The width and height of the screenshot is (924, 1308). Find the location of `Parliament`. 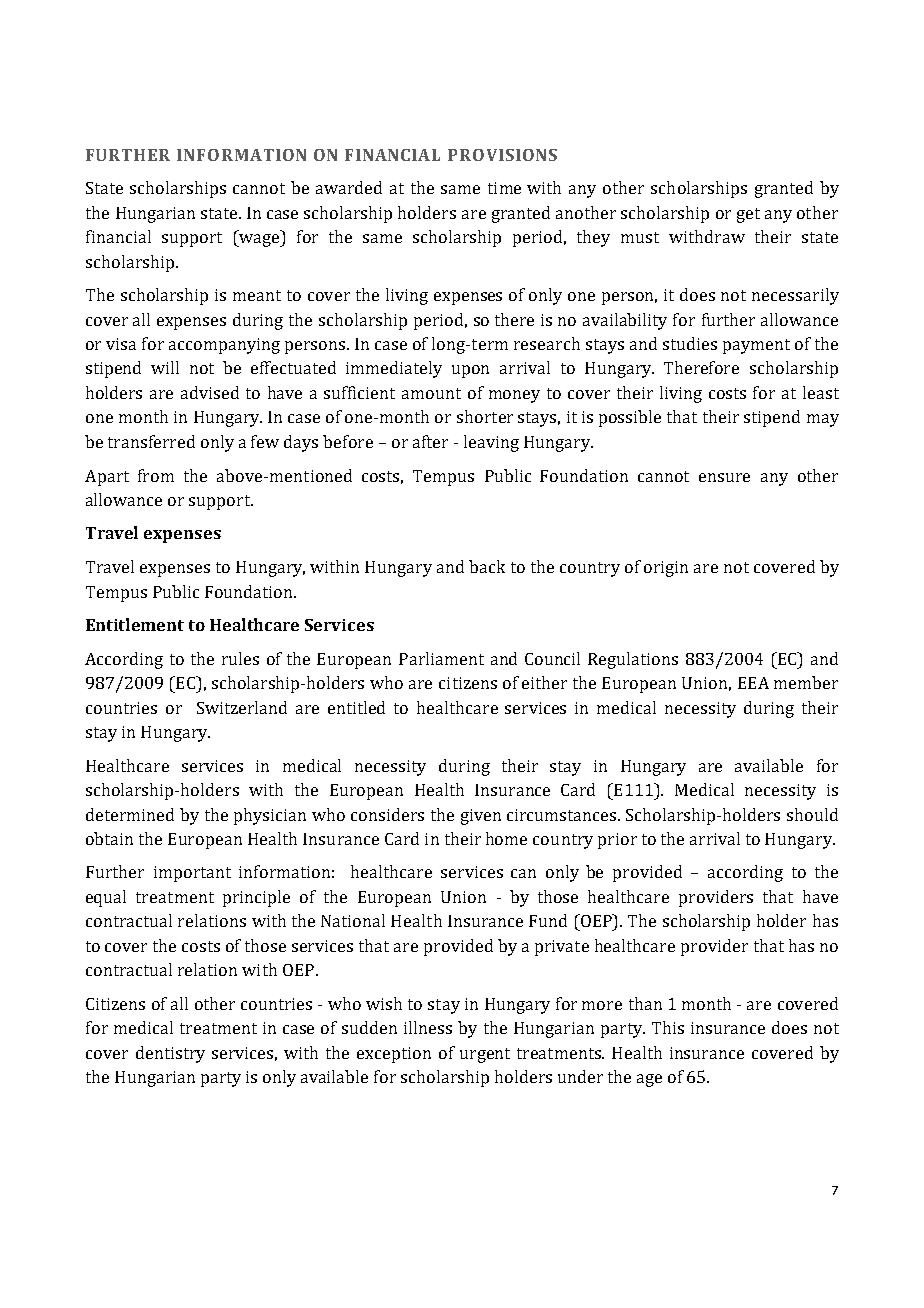

Parliament is located at coordinates (441, 658).
